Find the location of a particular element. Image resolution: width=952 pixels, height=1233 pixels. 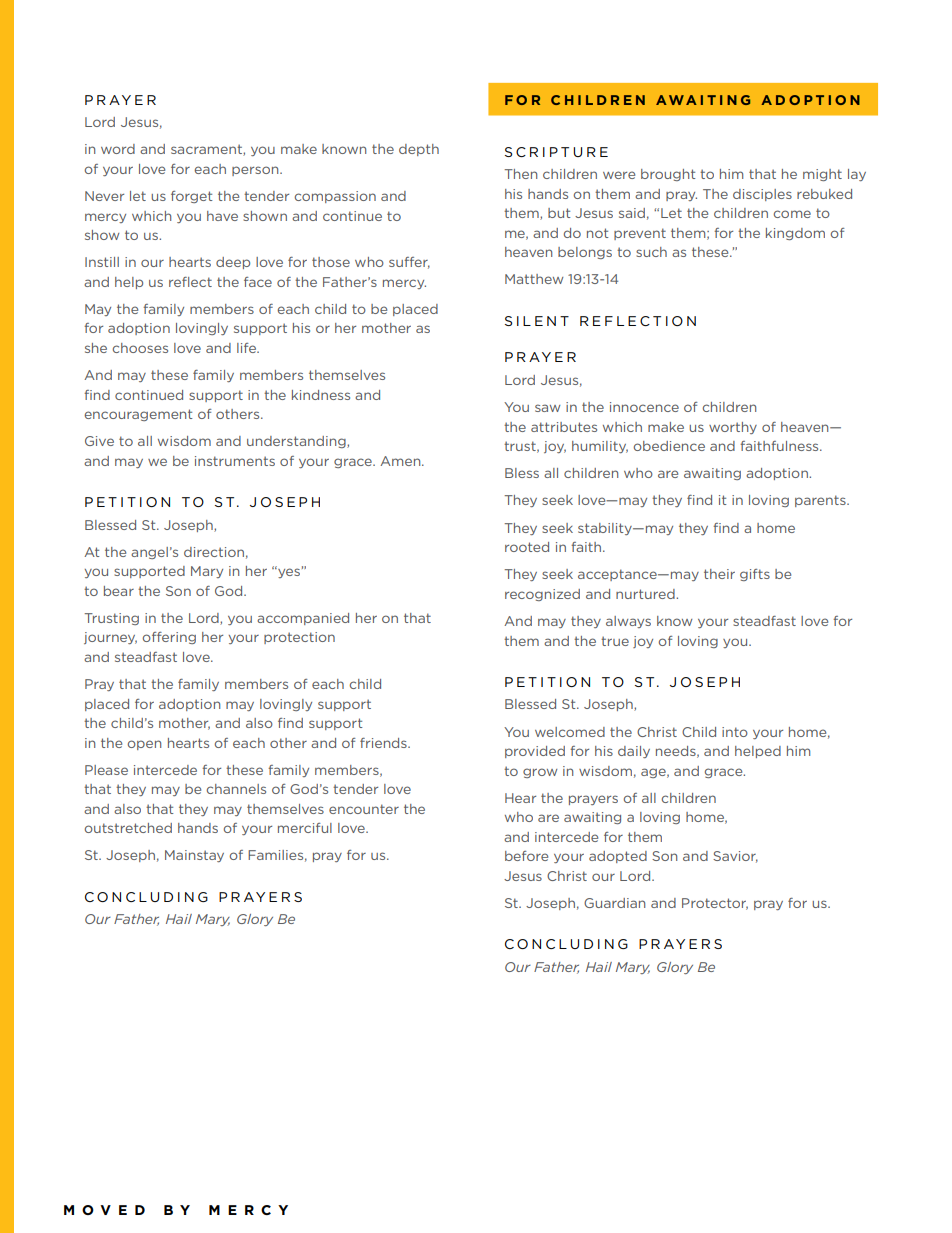

worthy is located at coordinates (733, 428).
